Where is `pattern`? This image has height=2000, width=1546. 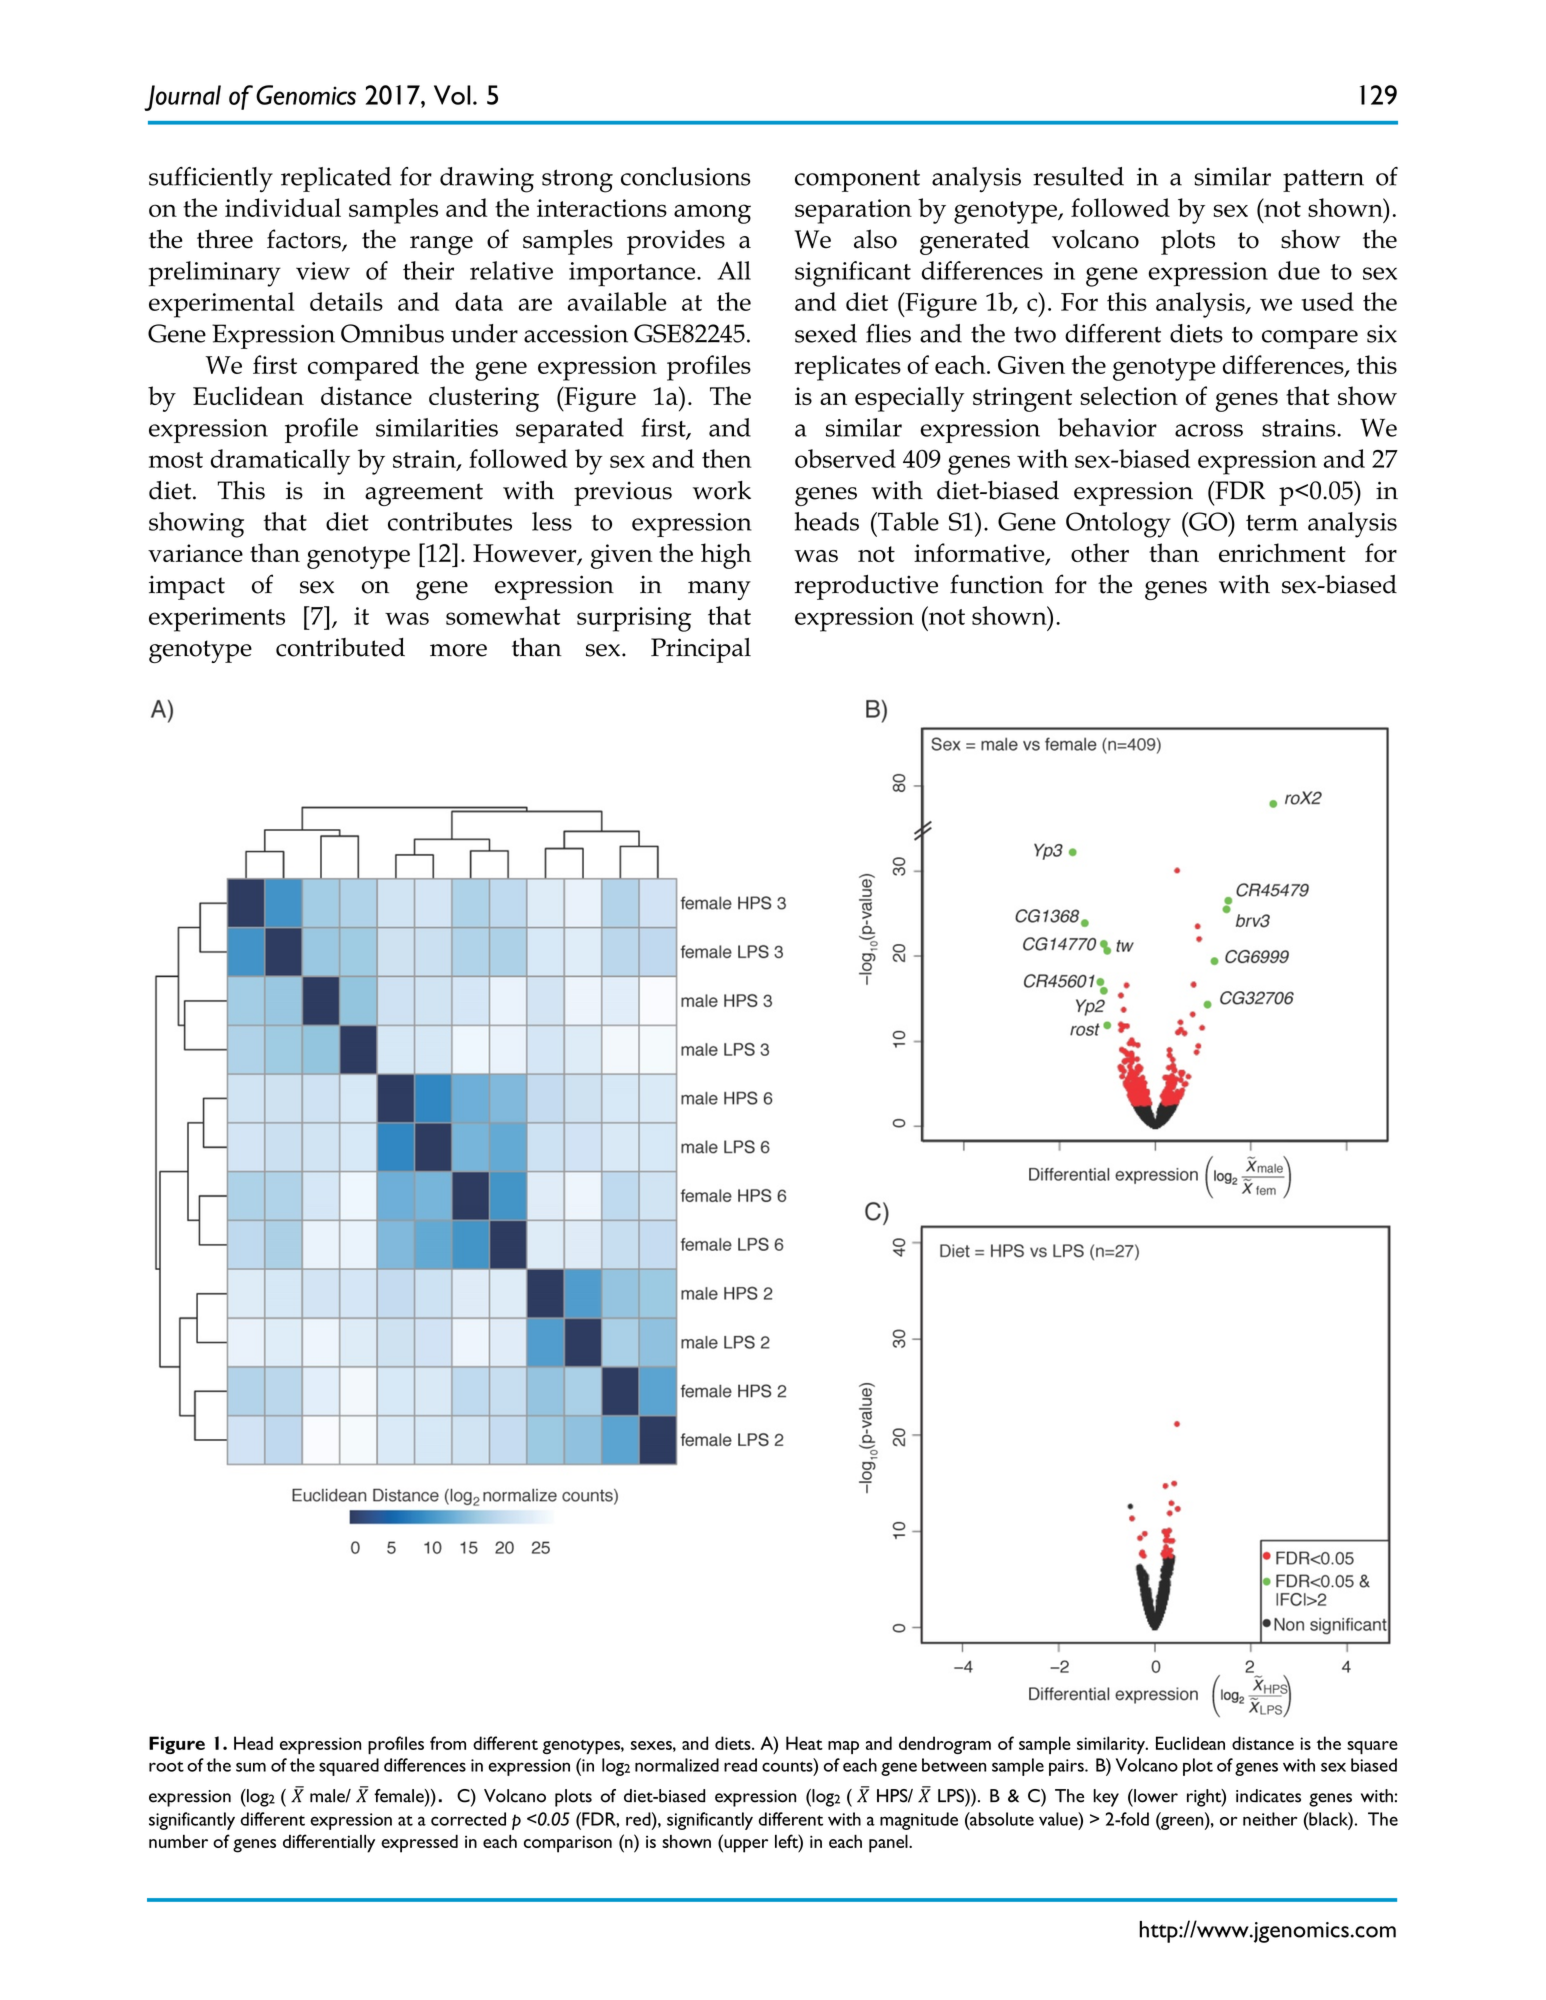 pattern is located at coordinates (1323, 180).
